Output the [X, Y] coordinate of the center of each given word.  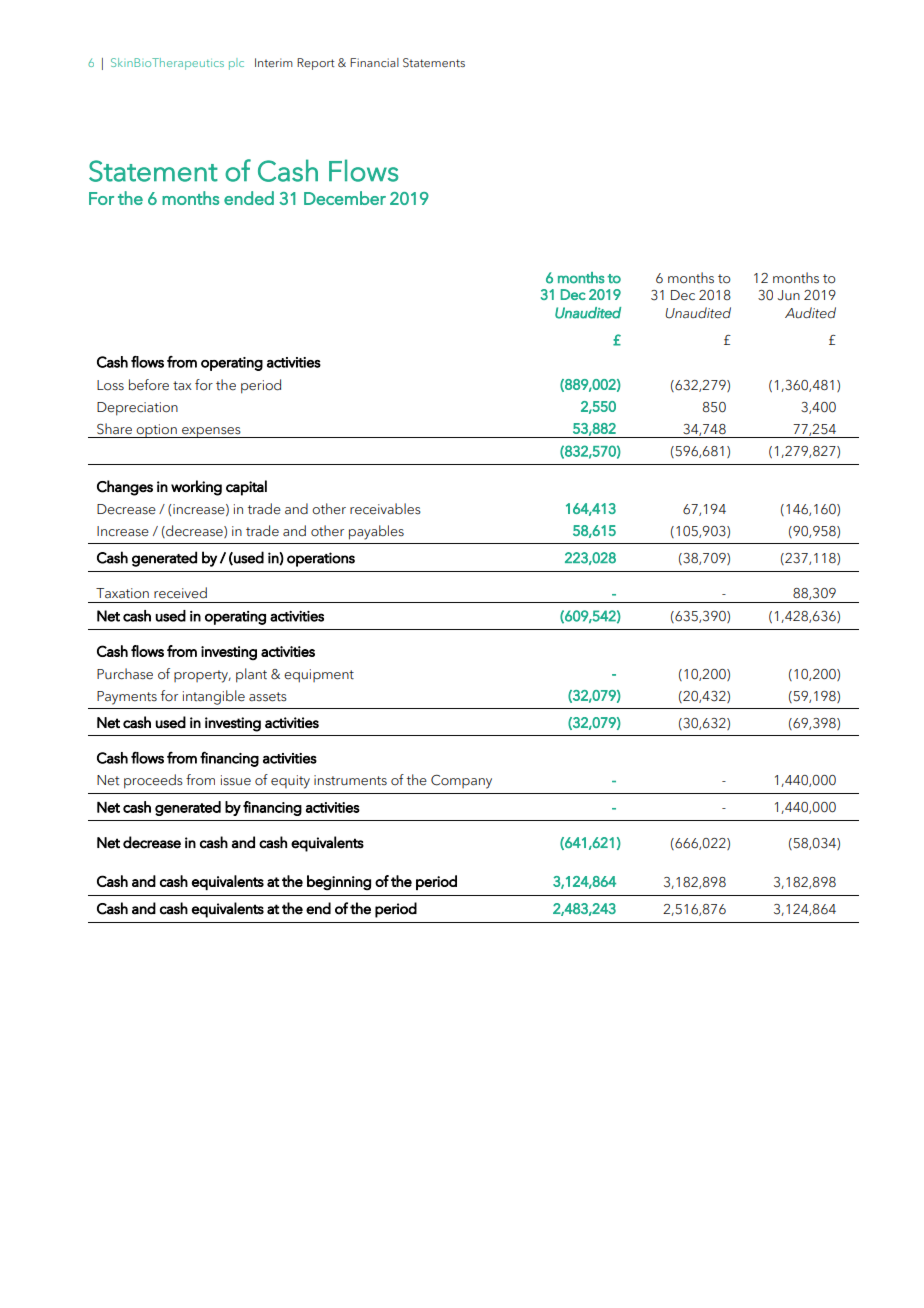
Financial [374, 62]
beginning [339, 883]
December [345, 198]
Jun [789, 295]
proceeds [153, 781]
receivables [385, 509]
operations [321, 559]
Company [461, 782]
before [149, 385]
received [180, 593]
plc [236, 64]
